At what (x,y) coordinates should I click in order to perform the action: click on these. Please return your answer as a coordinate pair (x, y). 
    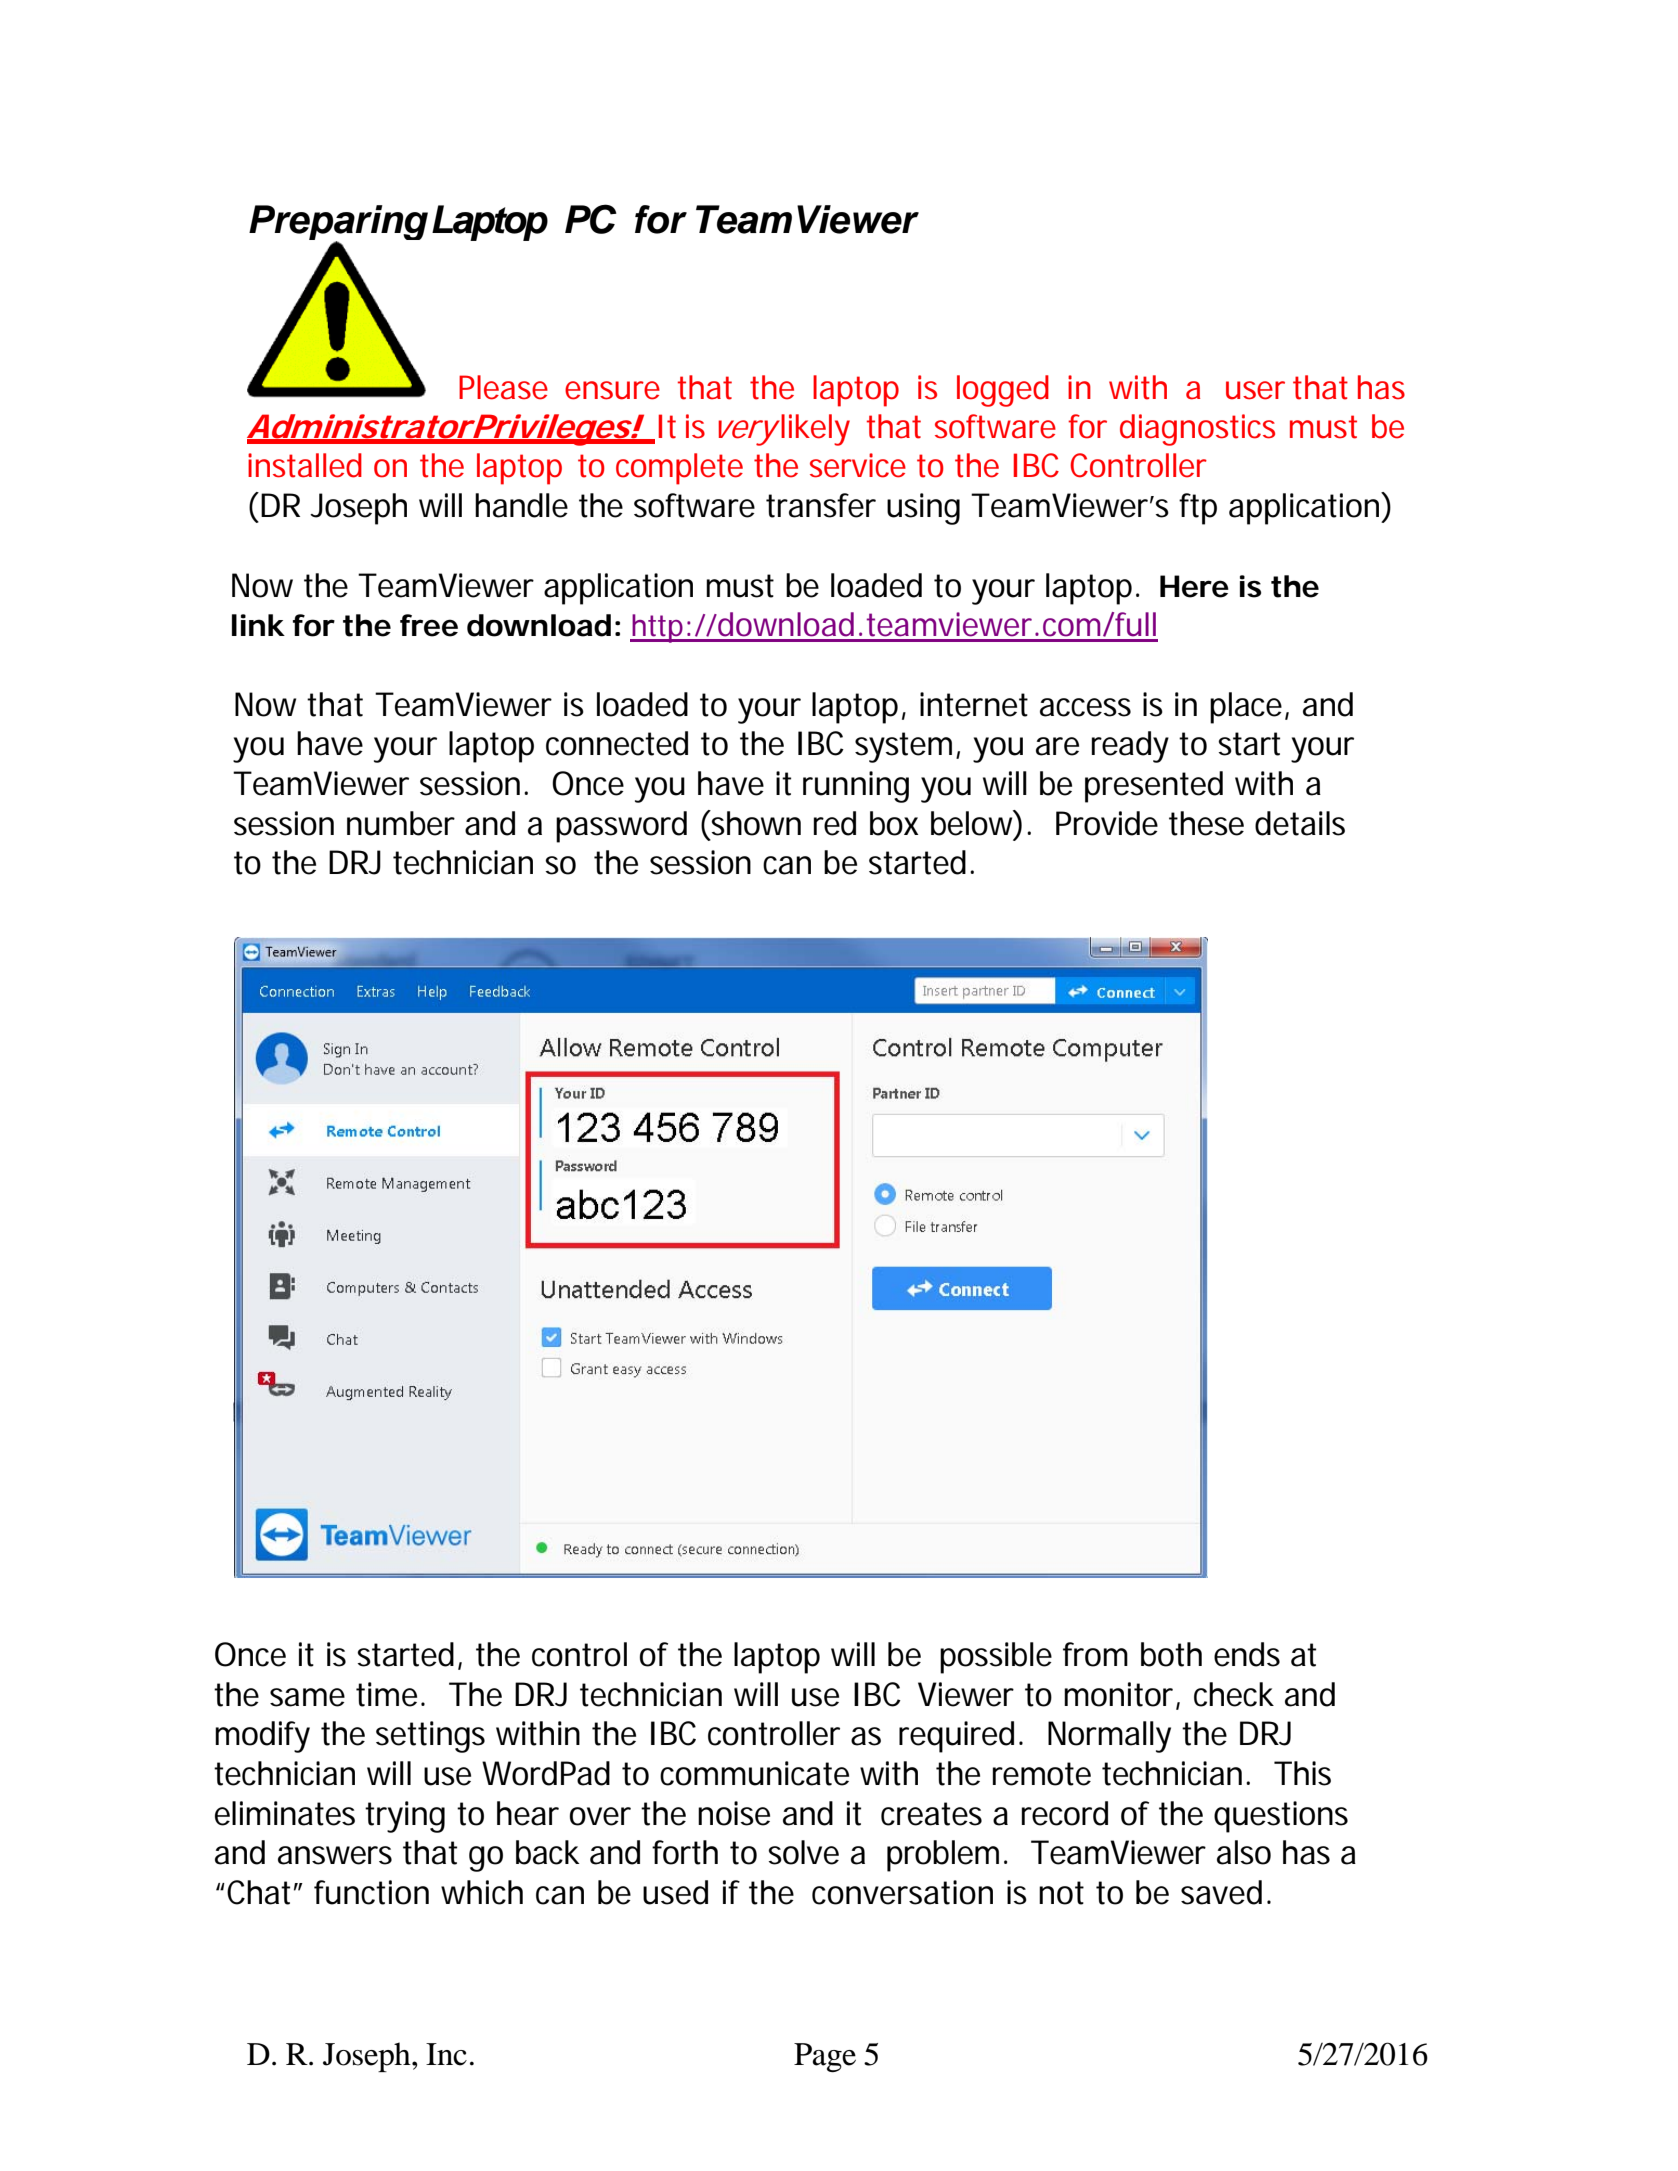
    Looking at the image, I should click on (1206, 823).
